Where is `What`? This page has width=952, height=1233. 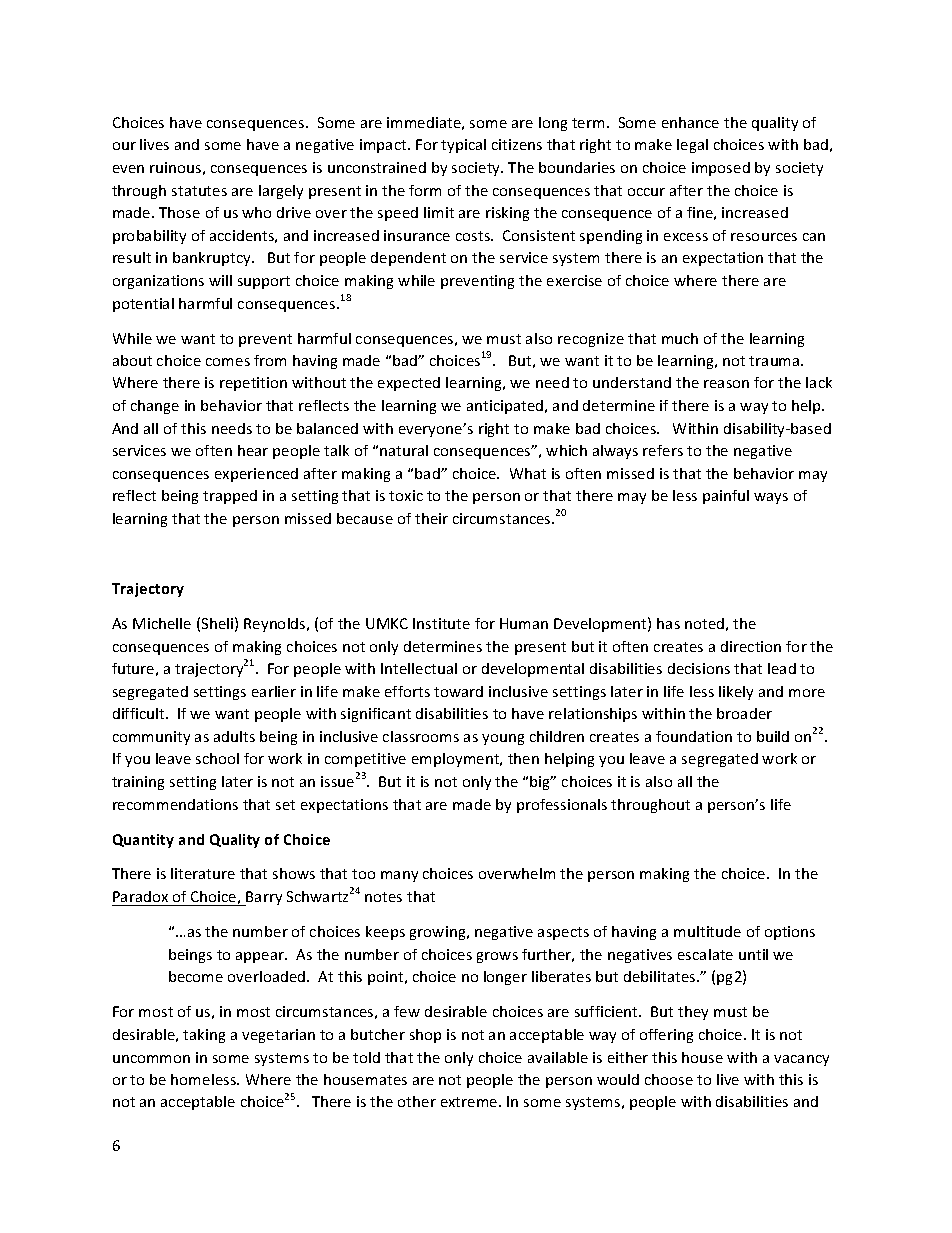 What is located at coordinates (528, 473).
